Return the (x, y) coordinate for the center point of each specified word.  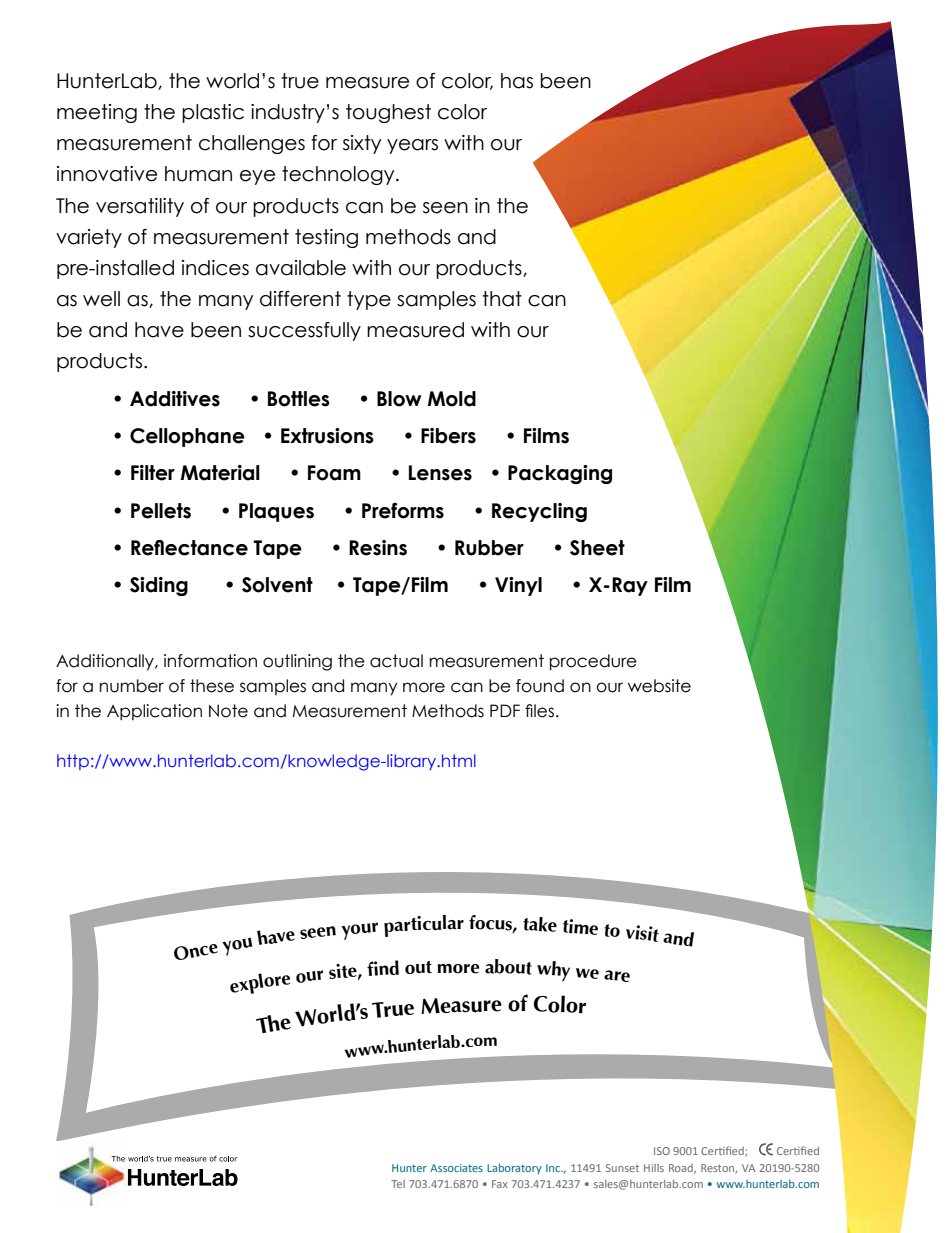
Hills (654, 1168)
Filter (153, 473)
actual (396, 661)
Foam (334, 473)
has (517, 81)
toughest (388, 113)
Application (154, 712)
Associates (456, 1168)
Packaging (560, 474)
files (539, 711)
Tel (398, 1184)
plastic (213, 113)
